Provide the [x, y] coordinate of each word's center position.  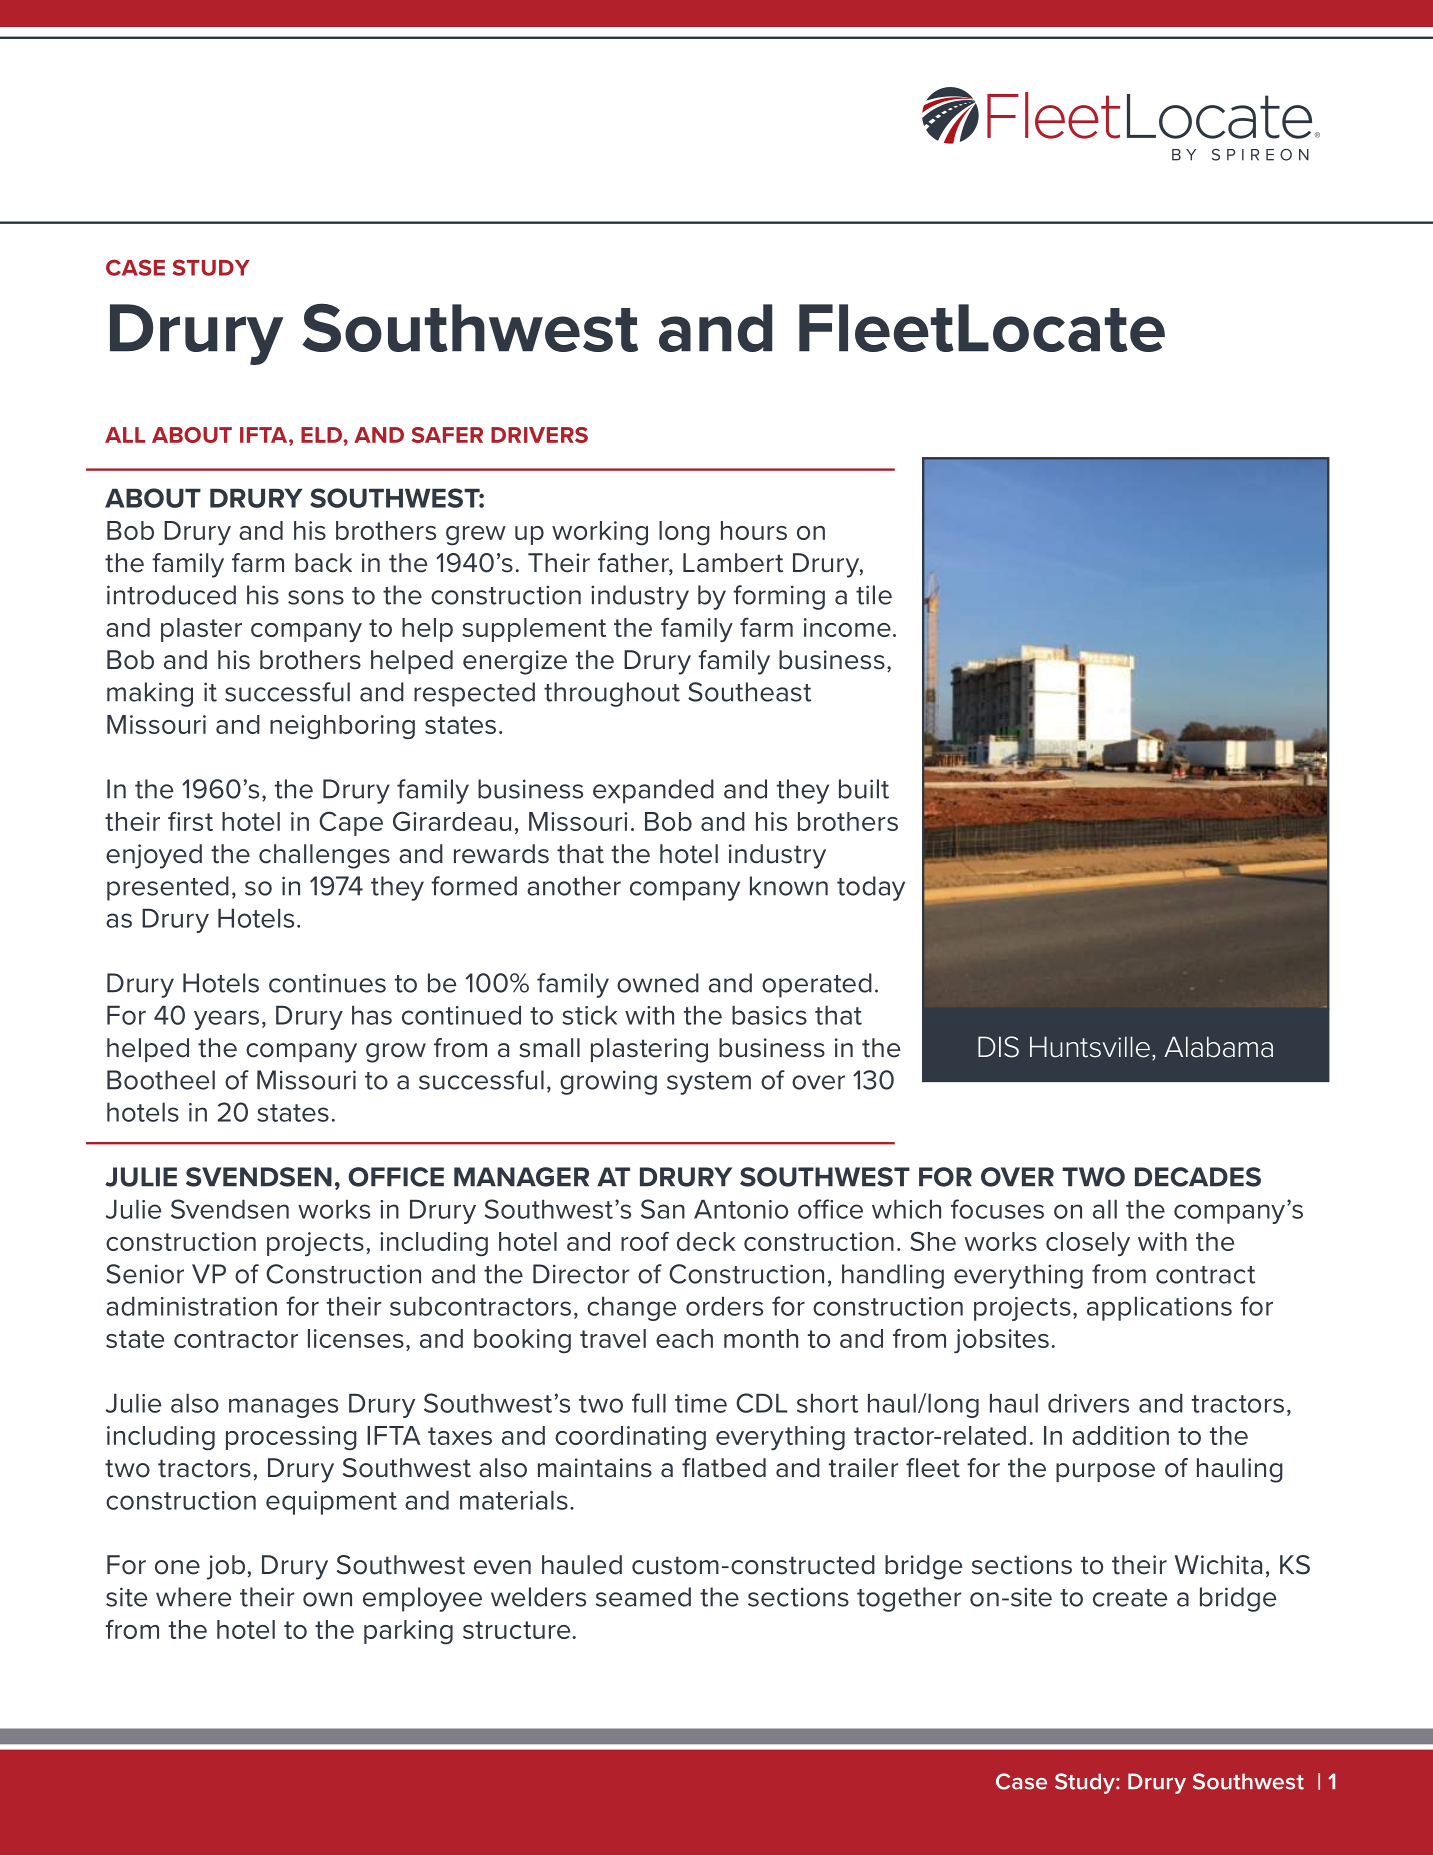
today [871, 888]
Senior [145, 1274]
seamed [643, 1597]
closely [1088, 1244]
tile [874, 595]
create [1130, 1598]
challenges [324, 856]
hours [754, 530]
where [194, 1597]
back [323, 563]
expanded [653, 791]
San [663, 1209]
